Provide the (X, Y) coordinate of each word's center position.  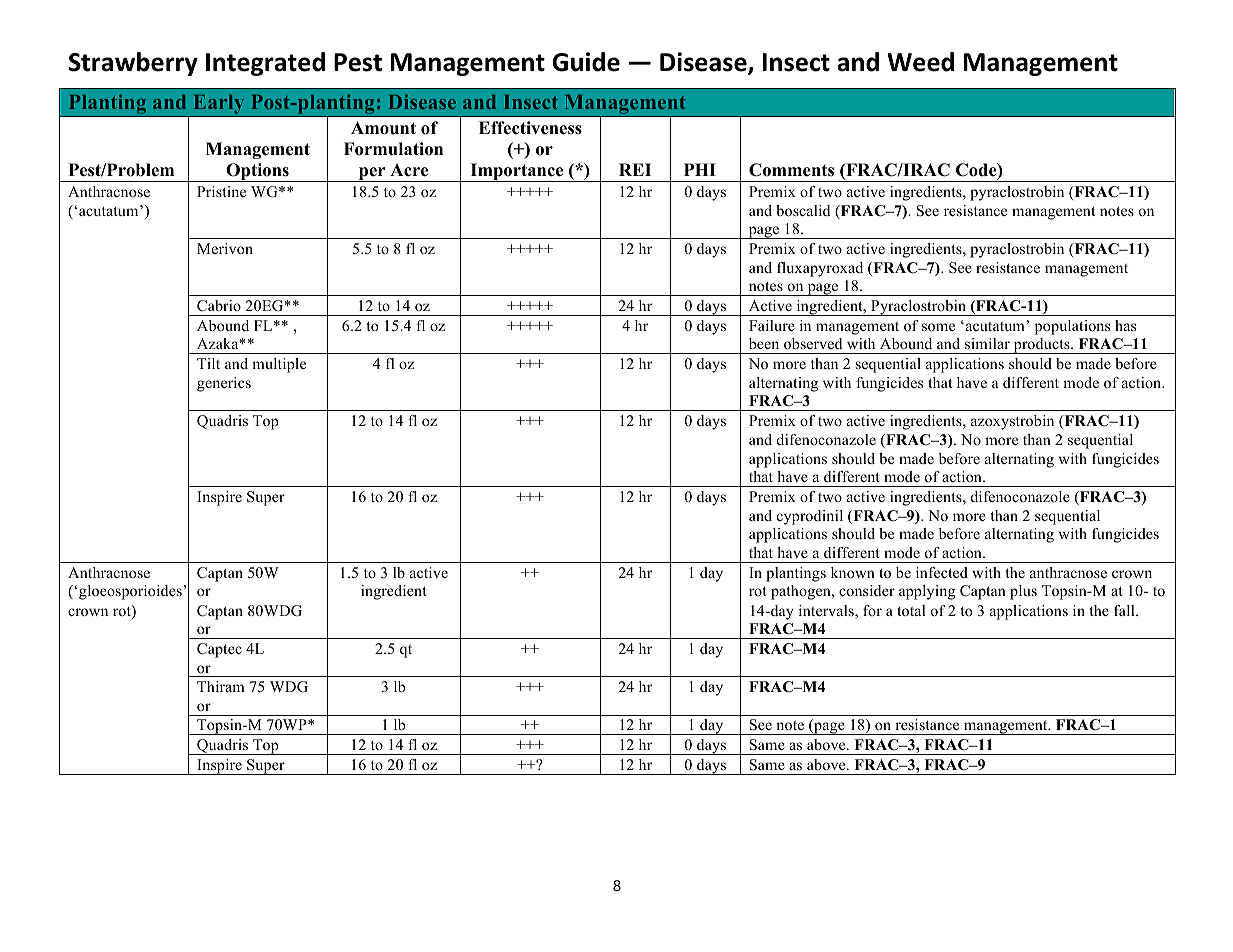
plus (1023, 592)
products (1041, 346)
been (764, 343)
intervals (827, 612)
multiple (279, 365)
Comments (791, 170)
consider (867, 590)
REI (635, 169)
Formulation (393, 149)
